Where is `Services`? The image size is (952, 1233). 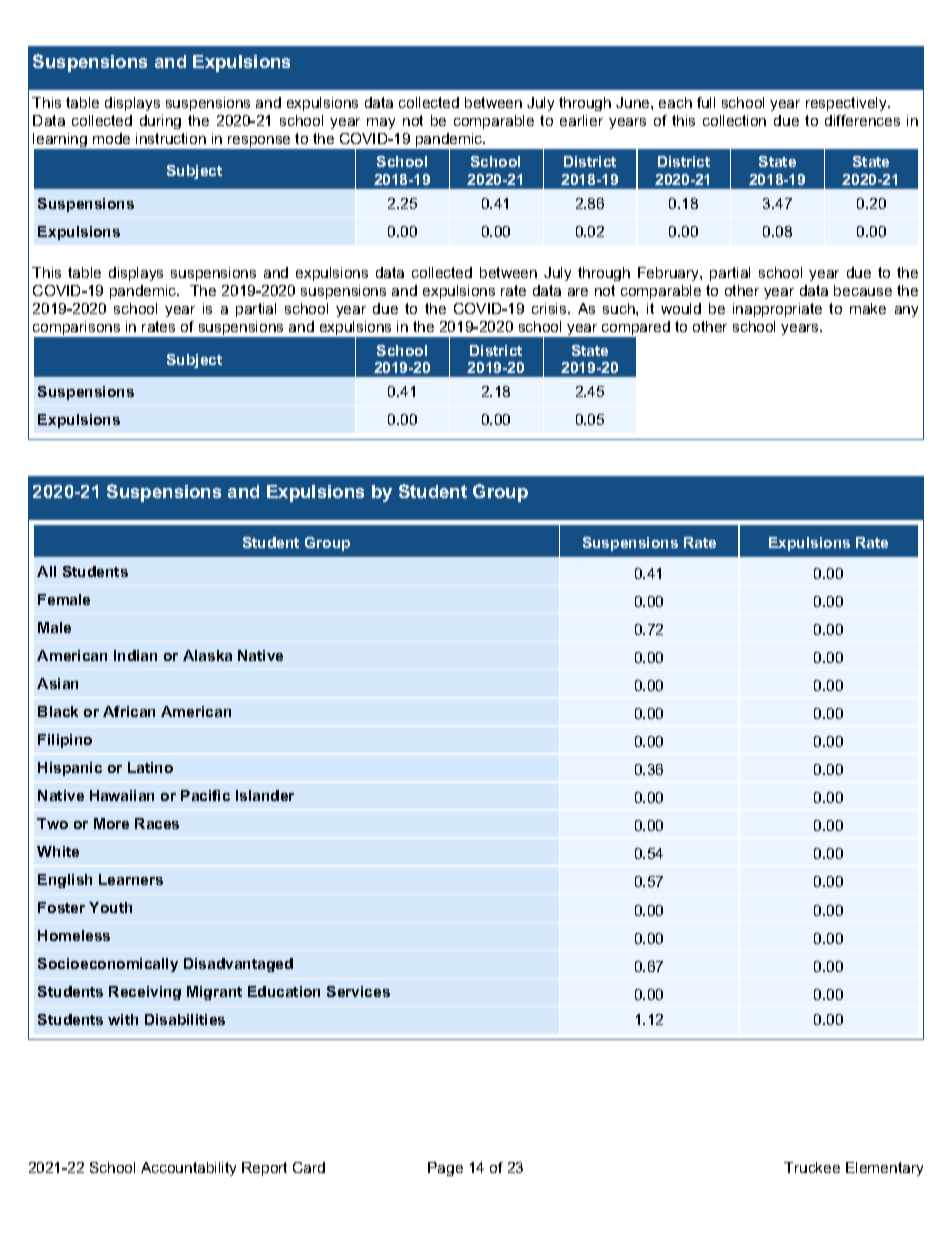
Services is located at coordinates (358, 991).
